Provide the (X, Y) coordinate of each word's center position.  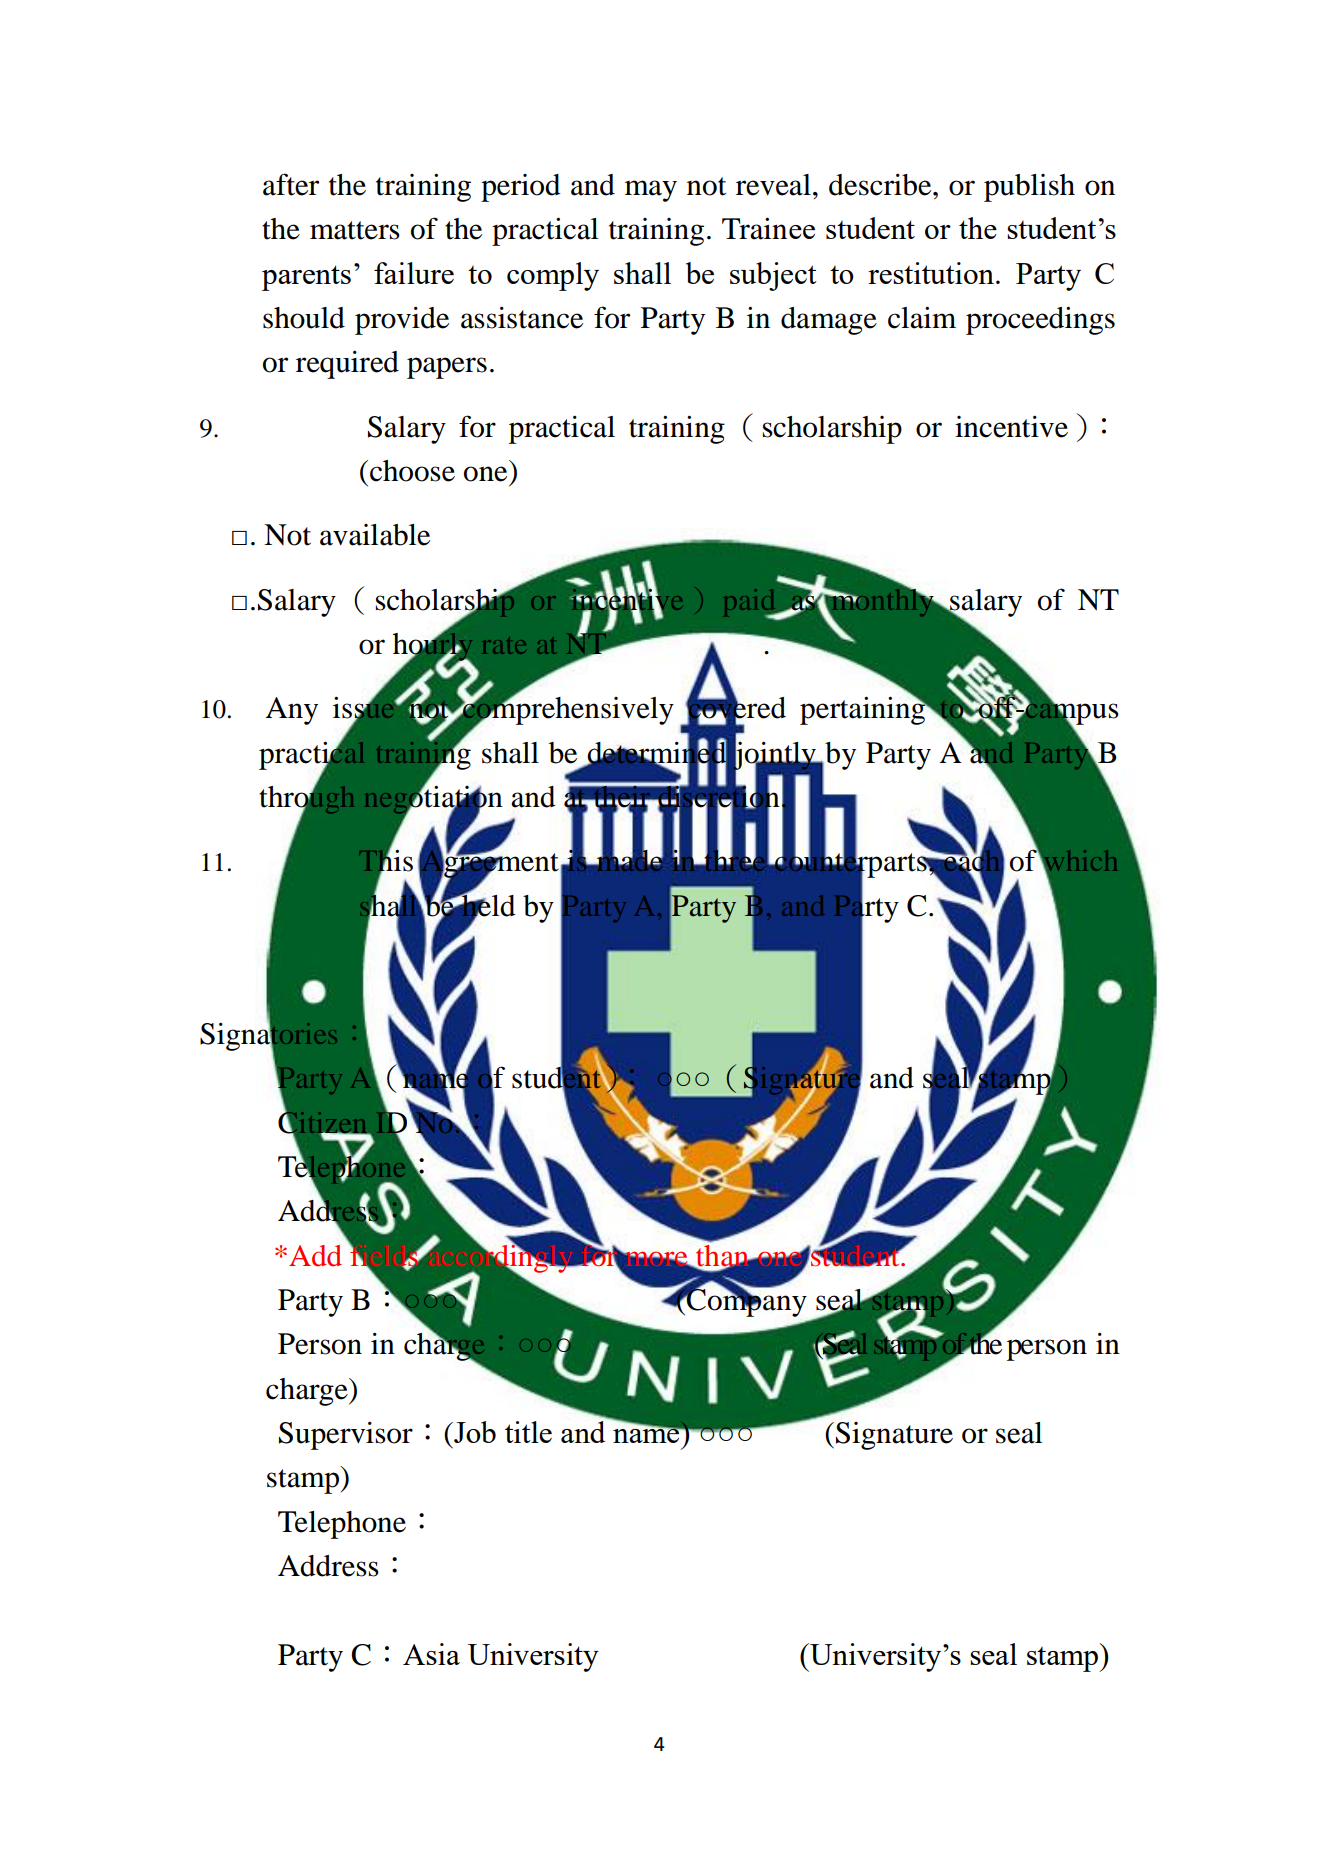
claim (922, 317)
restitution (932, 273)
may (651, 191)
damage (829, 321)
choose (412, 471)
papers (447, 368)
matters (355, 230)
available (375, 535)
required (347, 365)
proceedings (1040, 320)
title (528, 1432)
